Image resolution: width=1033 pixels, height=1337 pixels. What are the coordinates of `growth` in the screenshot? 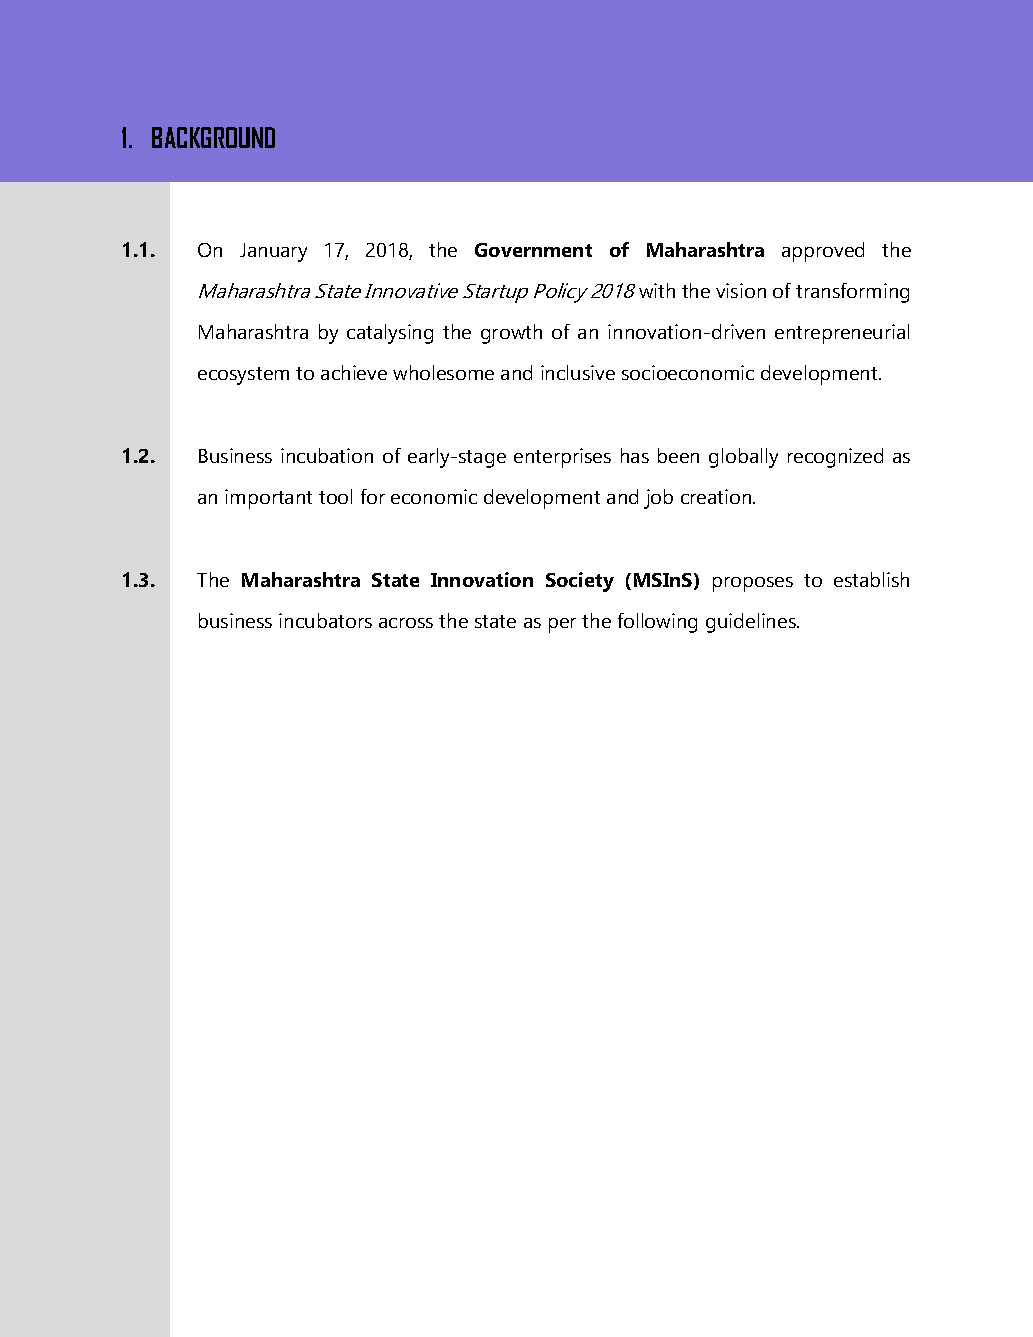 It's located at (511, 334).
